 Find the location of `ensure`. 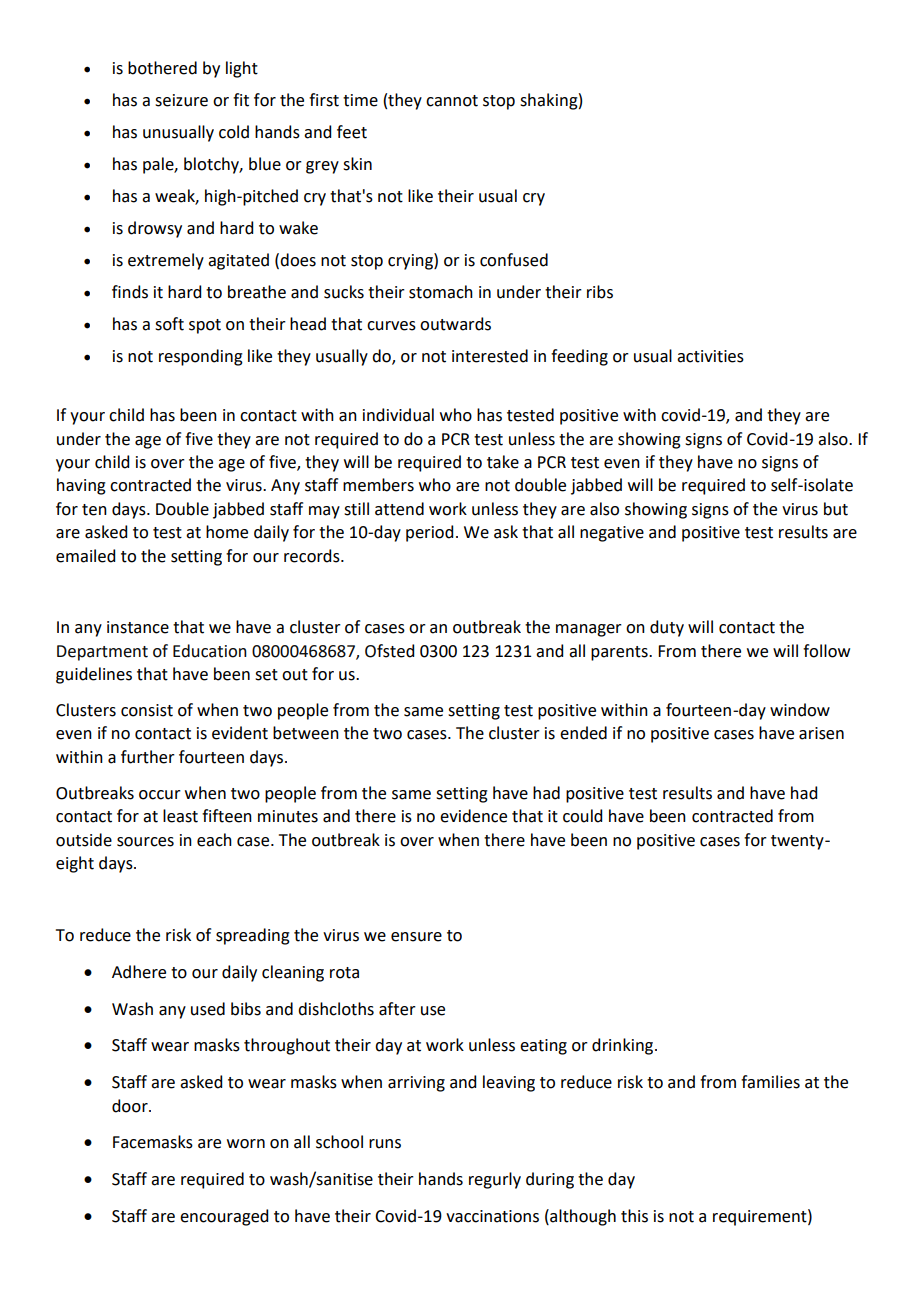

ensure is located at coordinates (416, 937).
